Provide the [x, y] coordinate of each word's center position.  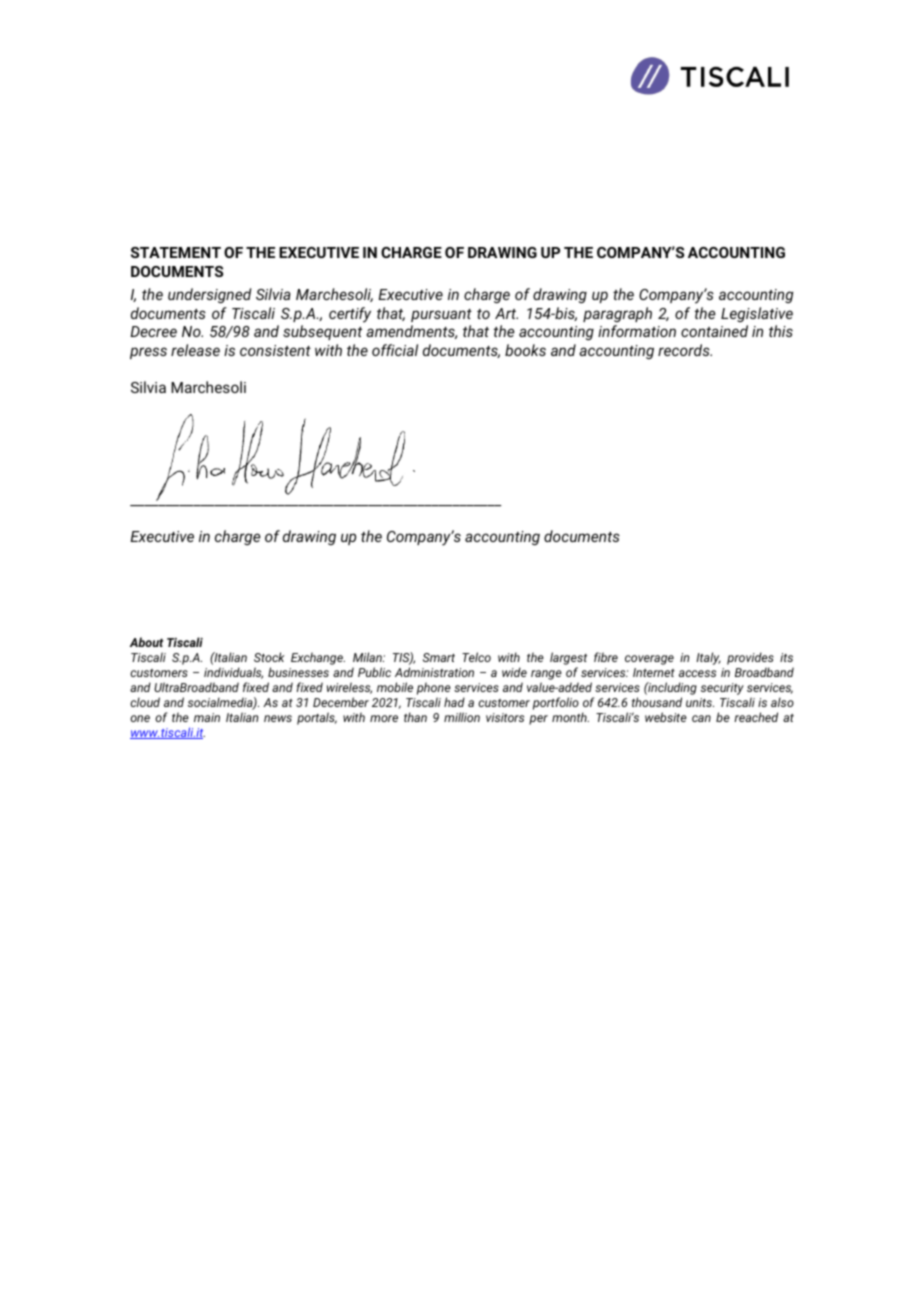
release [195, 350]
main [207, 717]
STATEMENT [176, 252]
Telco [476, 657]
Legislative [757, 314]
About [146, 642]
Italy [708, 658]
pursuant [441, 315]
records [685, 350]
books [525, 350]
